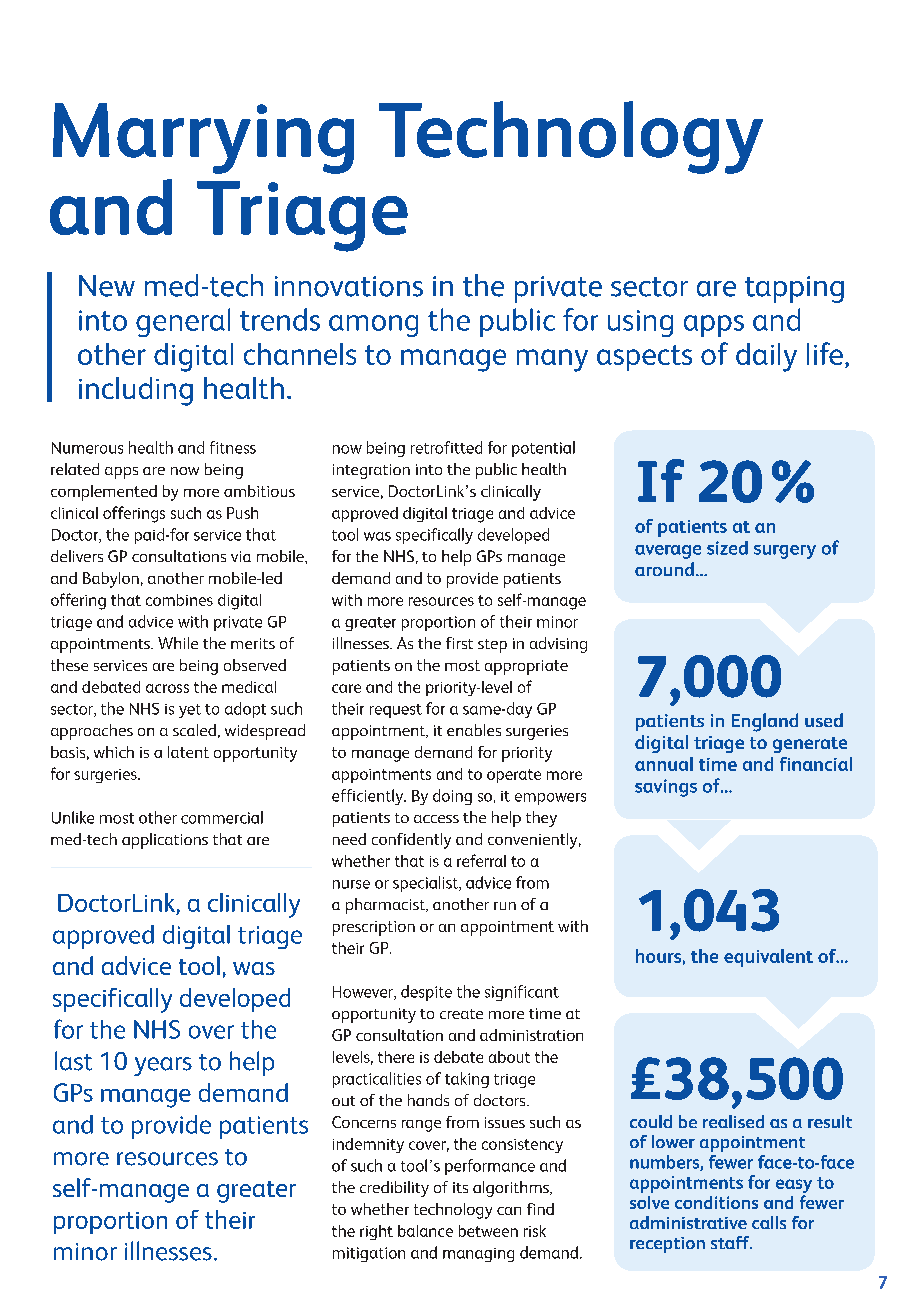  What do you see at coordinates (446, 447) in the screenshot?
I see `retrofitted` at bounding box center [446, 447].
